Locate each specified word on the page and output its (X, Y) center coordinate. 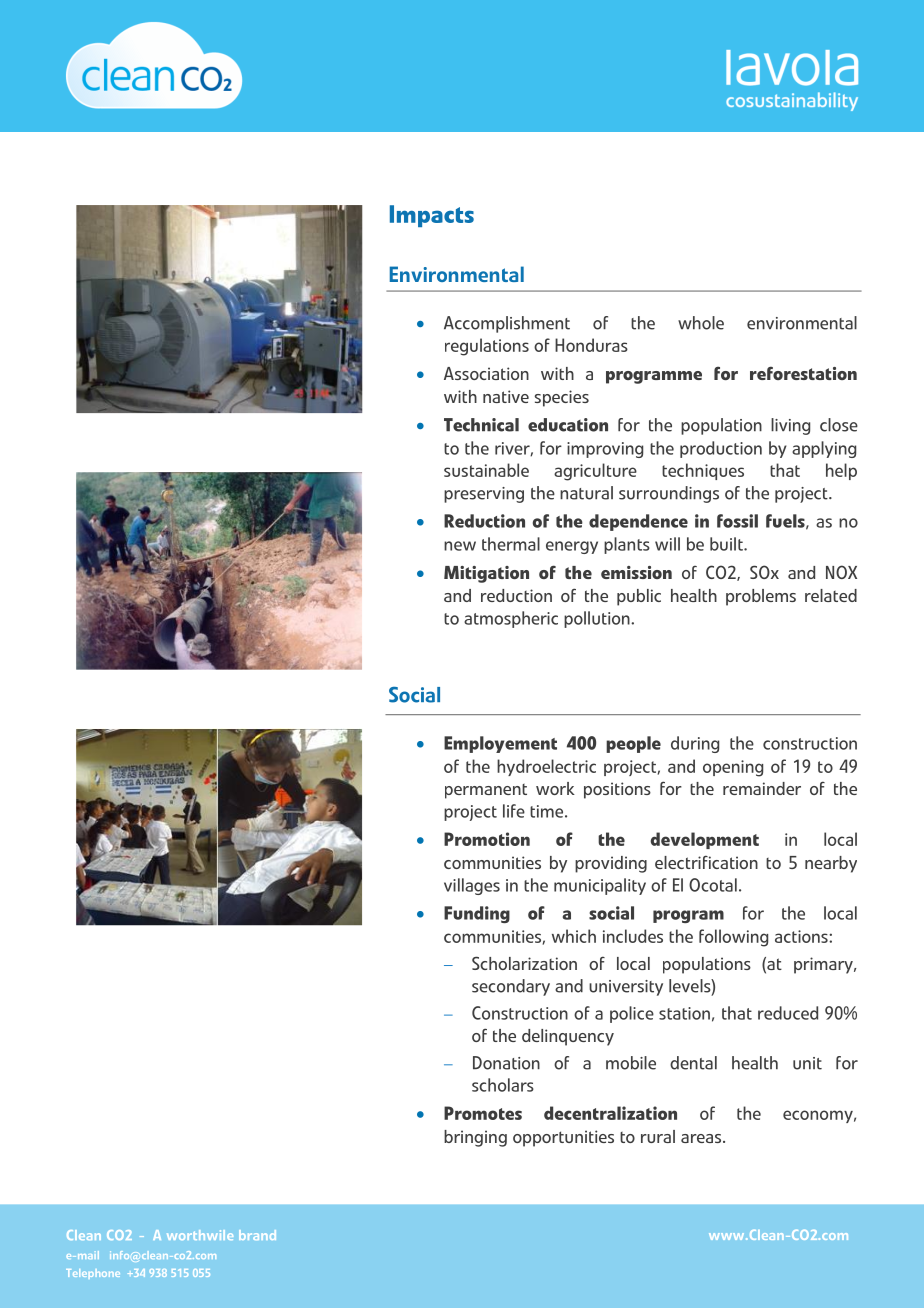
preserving (484, 495)
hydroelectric (546, 767)
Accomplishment (507, 324)
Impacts (432, 216)
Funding (477, 914)
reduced (788, 1013)
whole (701, 323)
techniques (703, 471)
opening (733, 768)
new (460, 546)
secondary (511, 987)
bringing (475, 1138)
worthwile (200, 1235)
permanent (486, 791)
